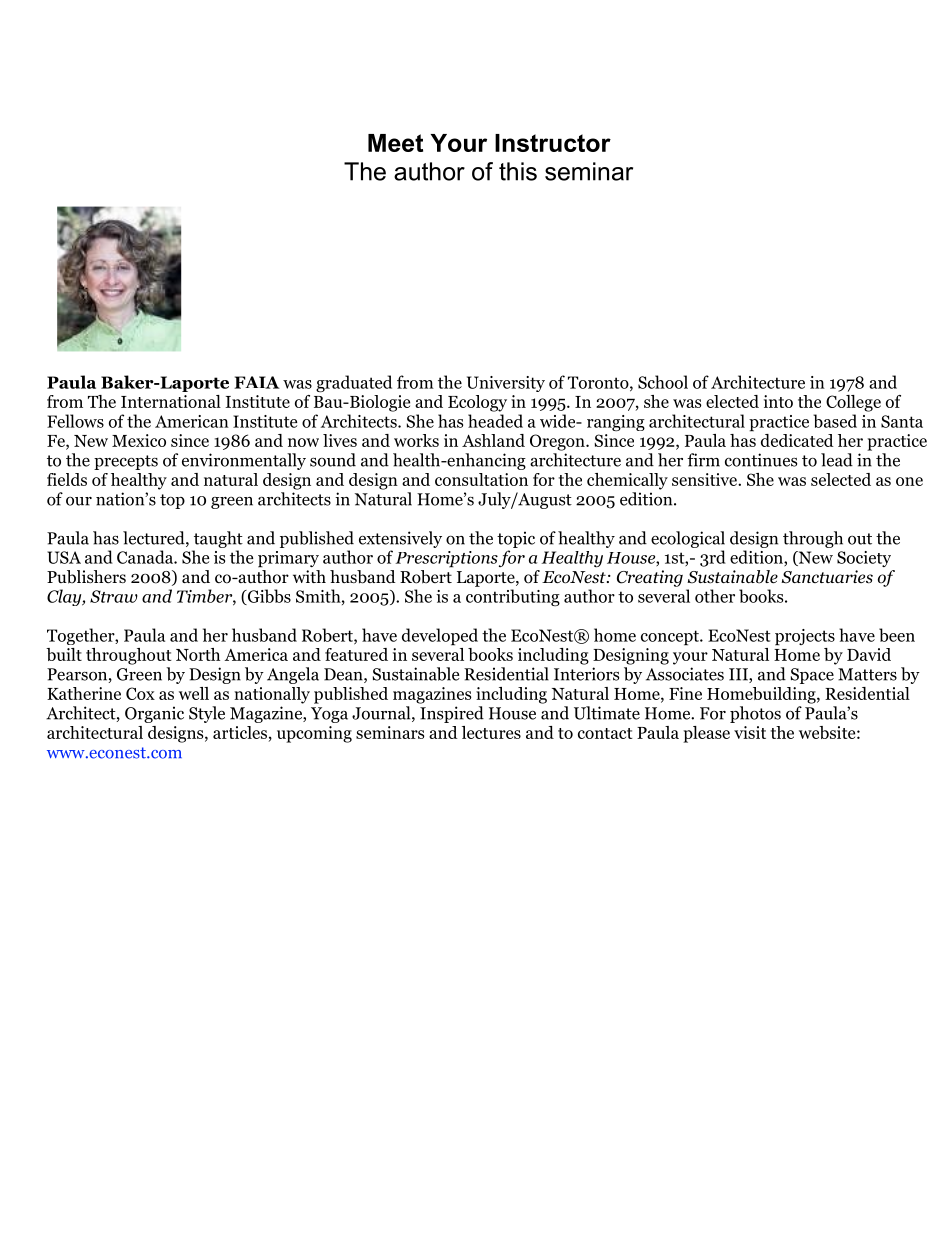 The width and height of the page is (952, 1233). What do you see at coordinates (518, 171) in the page?
I see `this` at bounding box center [518, 171].
